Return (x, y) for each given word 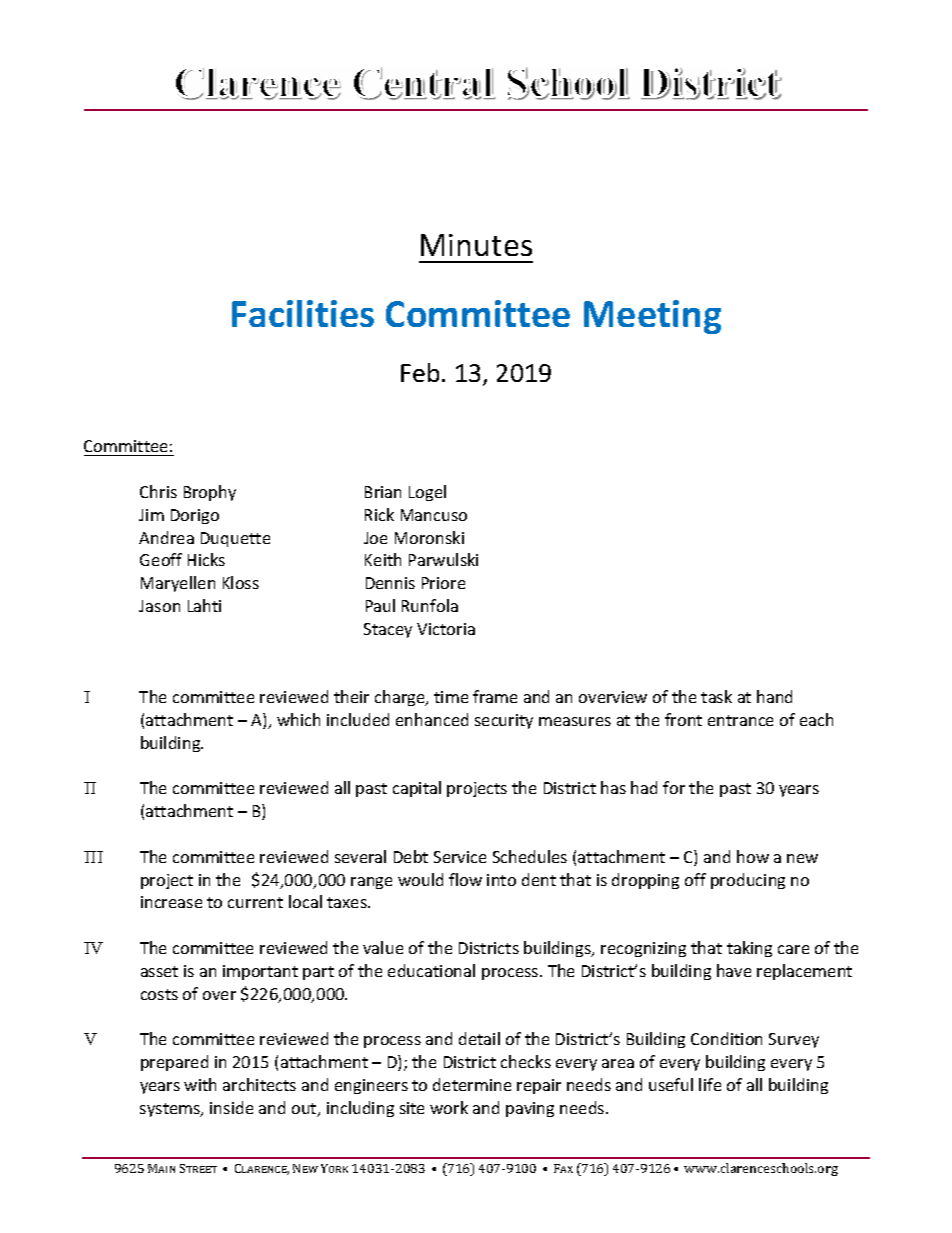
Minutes (476, 245)
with (200, 1084)
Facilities (303, 313)
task (716, 696)
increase (171, 902)
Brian (383, 492)
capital (417, 789)
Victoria (446, 629)
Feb (420, 372)
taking (749, 949)
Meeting (652, 317)
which (298, 719)
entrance (740, 720)
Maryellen (178, 584)
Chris (158, 491)
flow (465, 879)
